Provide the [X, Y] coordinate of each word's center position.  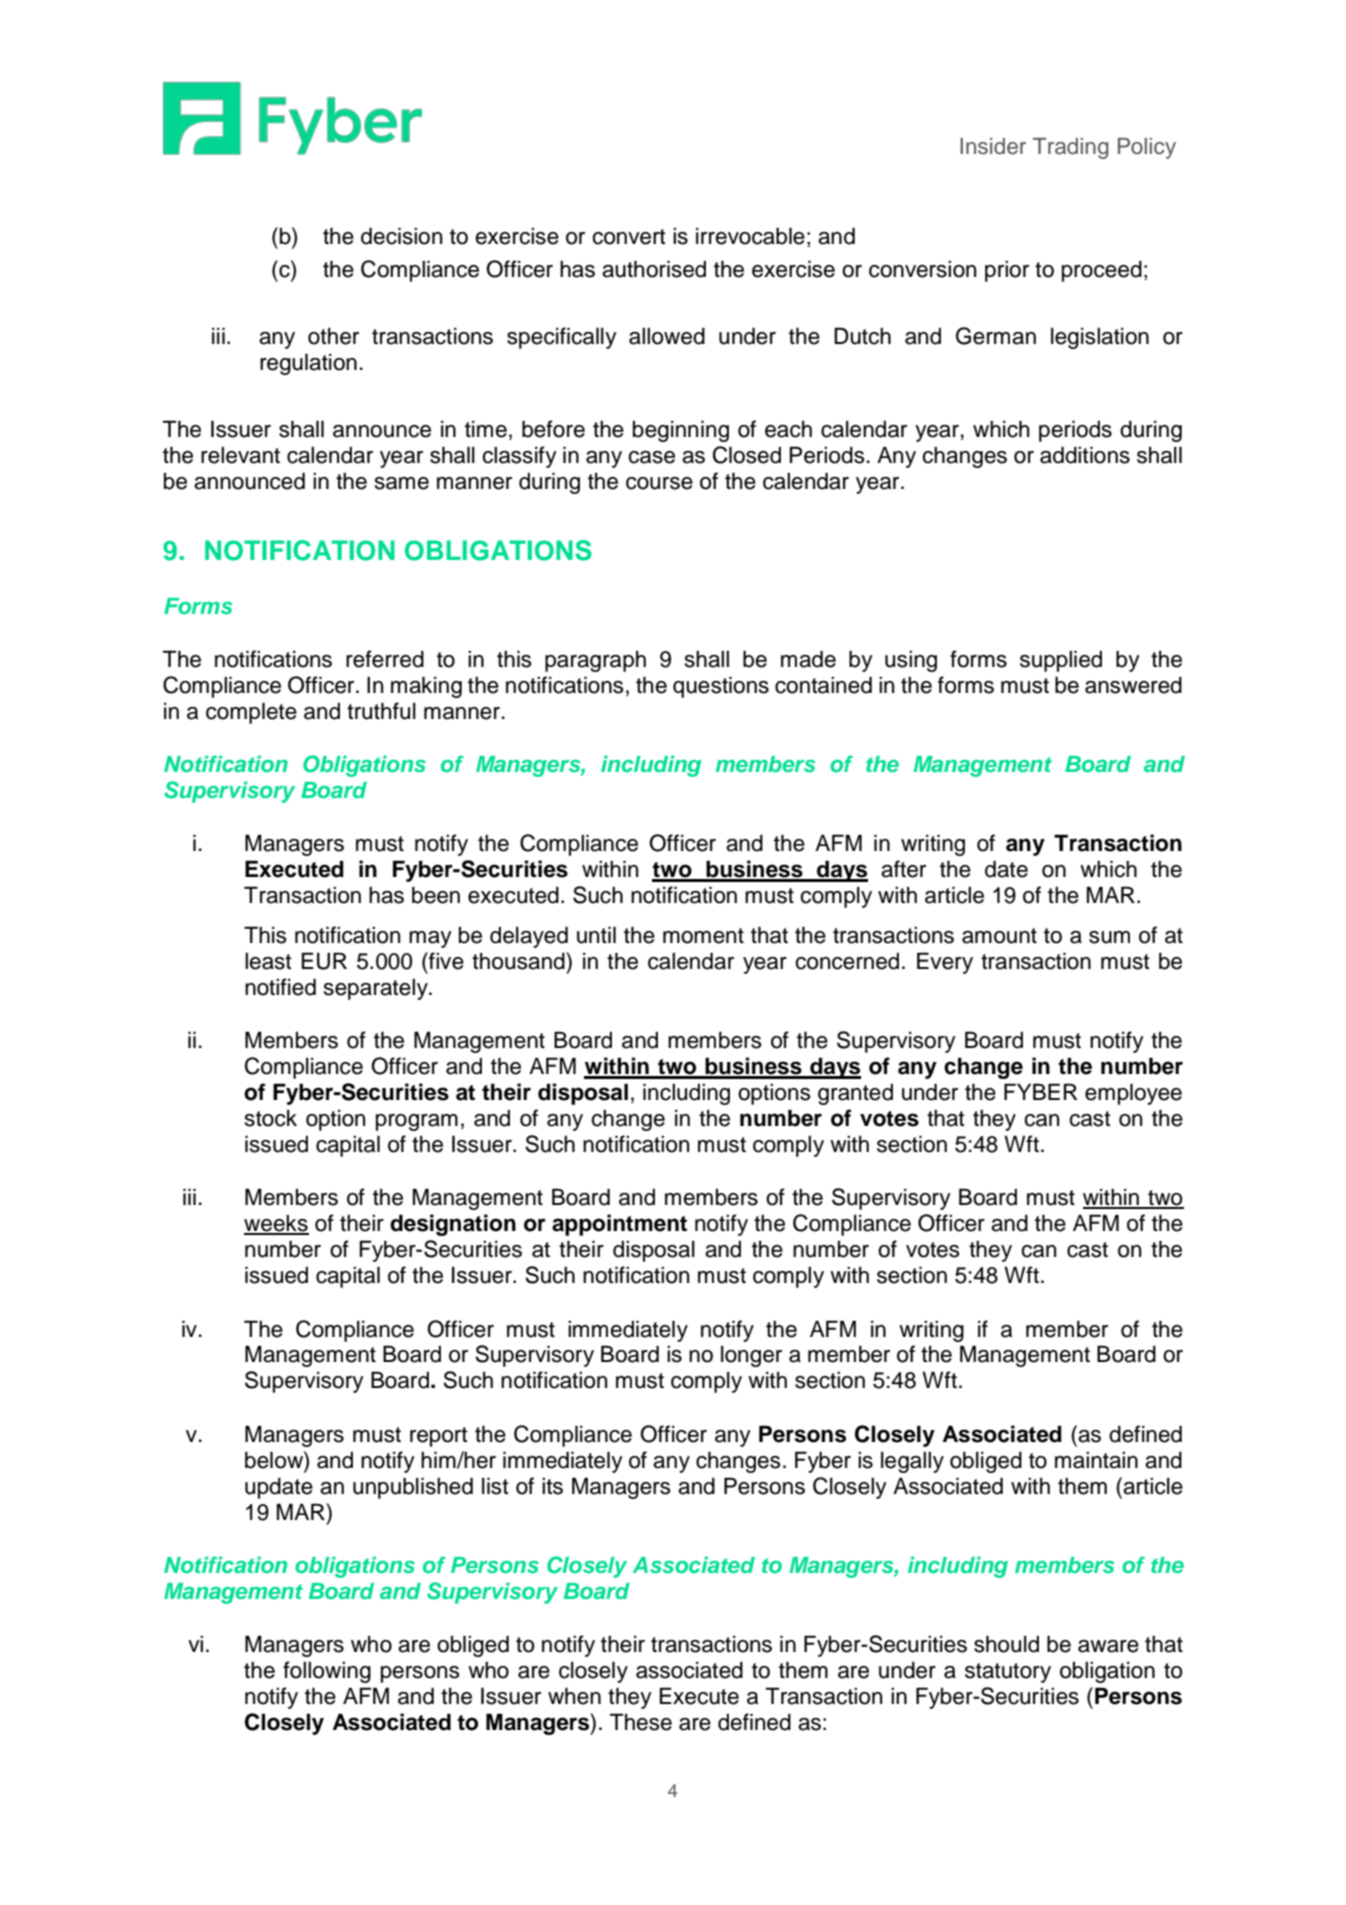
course [659, 483]
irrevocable [750, 236]
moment [703, 936]
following [327, 1672]
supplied [1061, 661]
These [641, 1722]
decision [401, 236]
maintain [1096, 1460]
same [402, 483]
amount [999, 936]
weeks [276, 1224]
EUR [324, 961]
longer [751, 1356]
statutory [1008, 1673]
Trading [1071, 148]
